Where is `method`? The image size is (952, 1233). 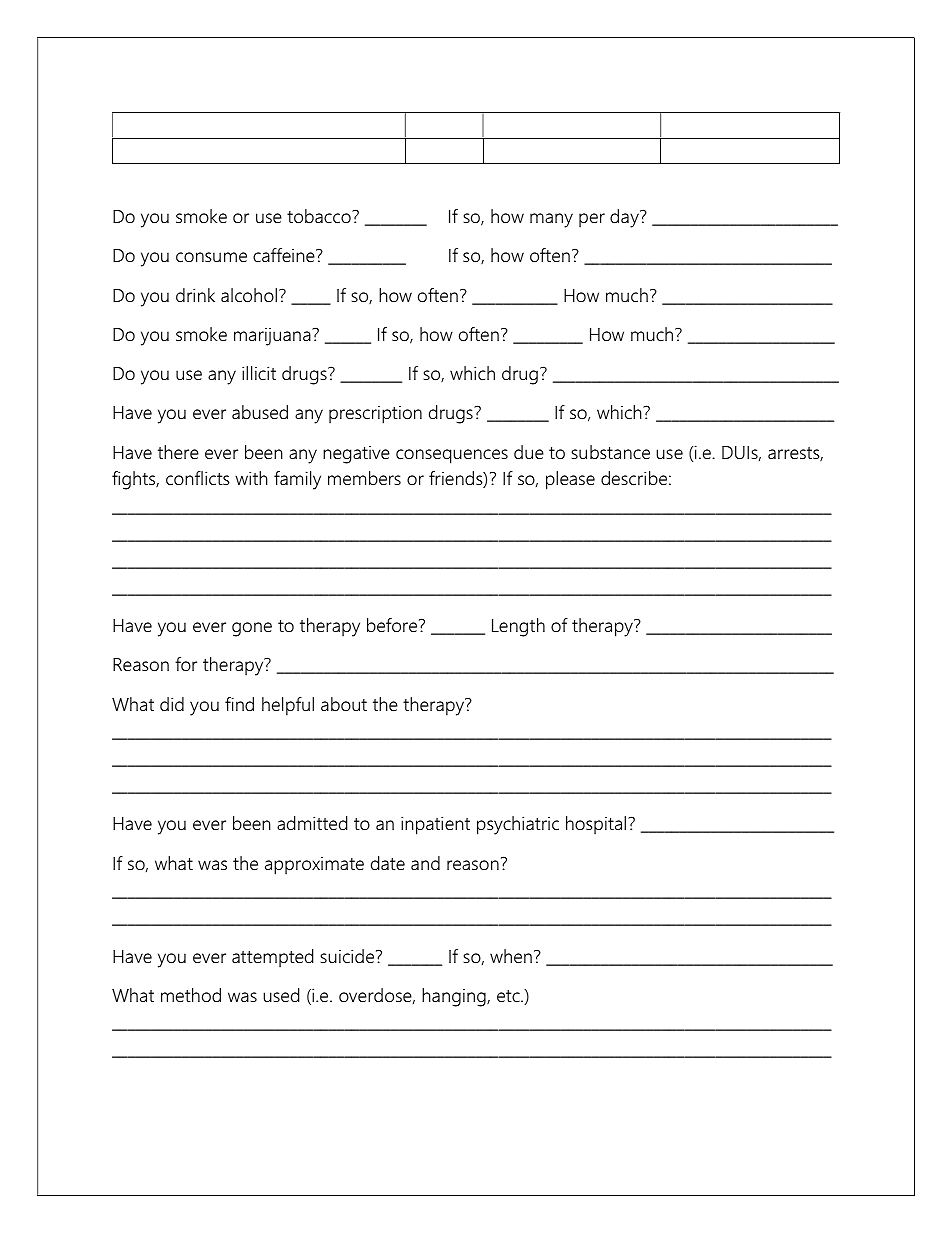 method is located at coordinates (191, 995).
